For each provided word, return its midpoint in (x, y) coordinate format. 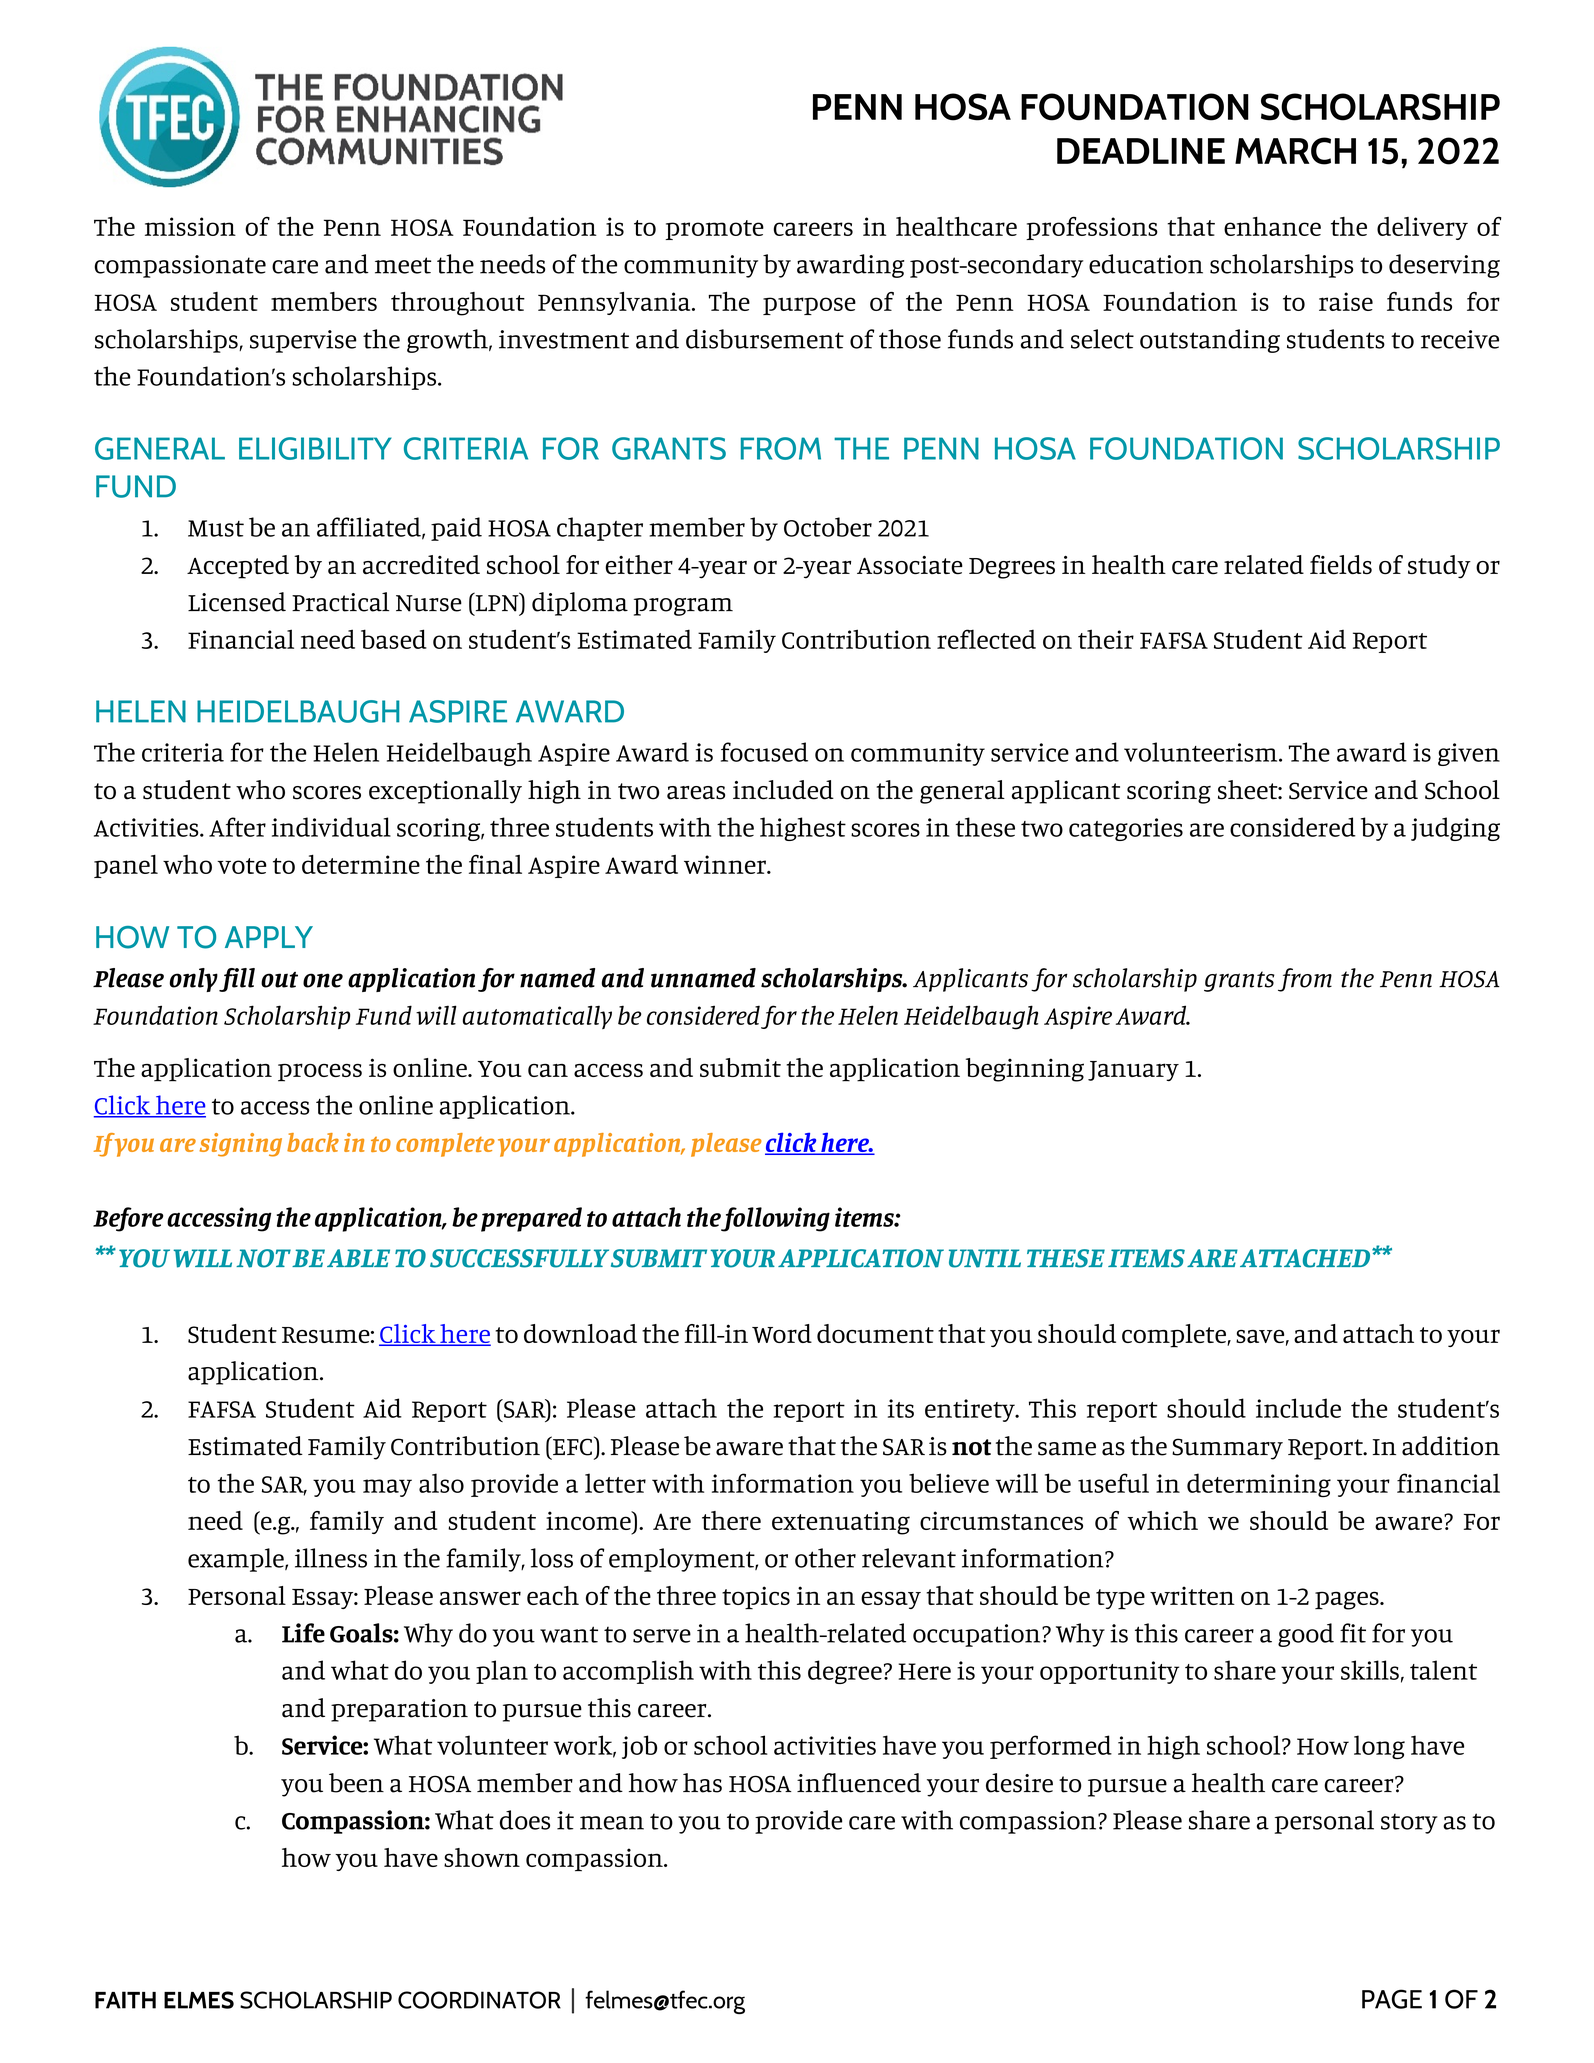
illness (331, 1558)
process (320, 1072)
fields (1341, 565)
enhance (1272, 226)
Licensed (237, 602)
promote (714, 230)
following (775, 1219)
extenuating (841, 1523)
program (683, 607)
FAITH (125, 2000)
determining (1259, 1485)
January (1133, 1071)
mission (190, 226)
